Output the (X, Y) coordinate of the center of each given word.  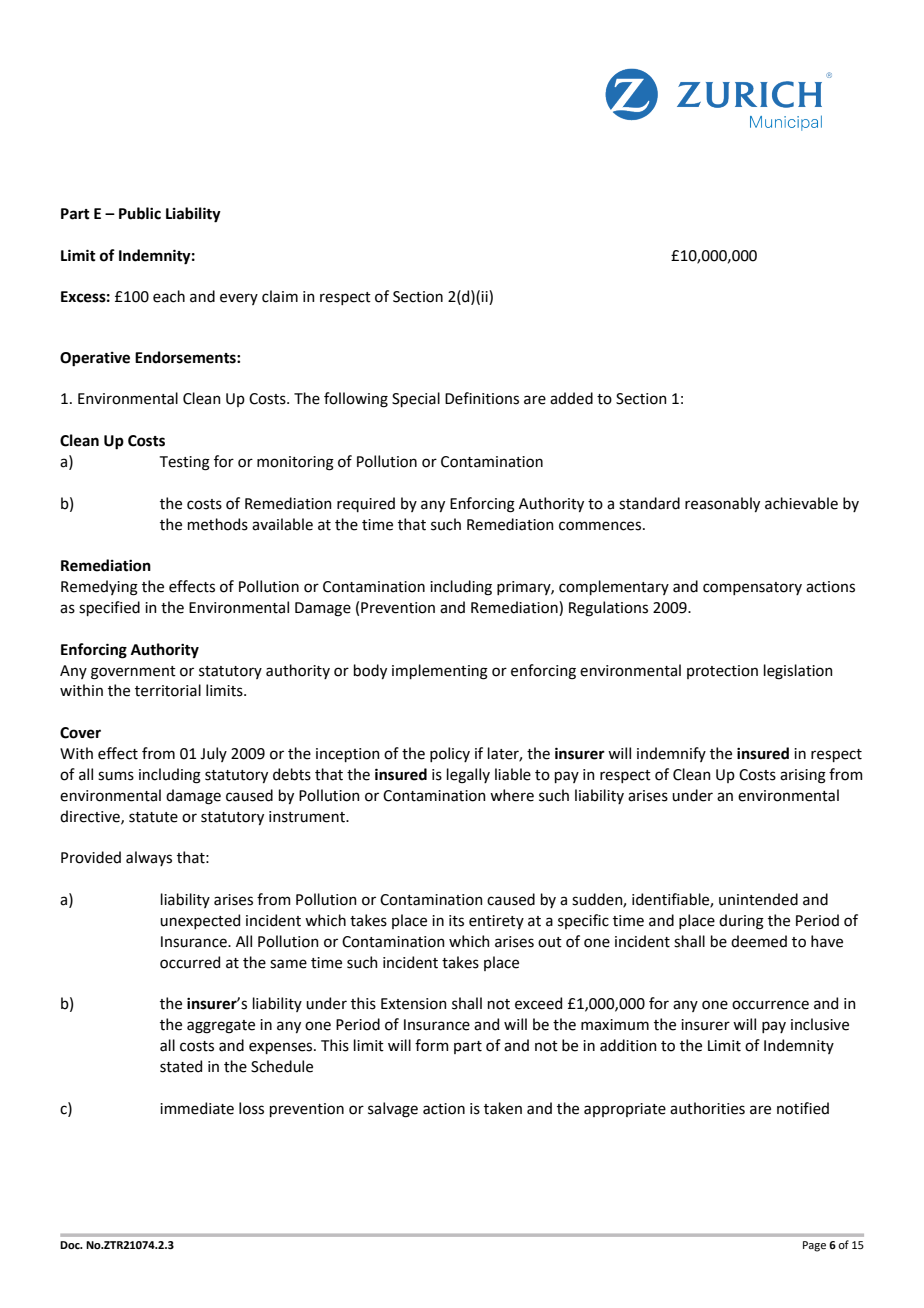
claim (280, 296)
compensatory (752, 588)
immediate (197, 1108)
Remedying (99, 588)
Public (140, 213)
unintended (758, 899)
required (366, 504)
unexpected (200, 921)
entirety (496, 922)
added (571, 398)
